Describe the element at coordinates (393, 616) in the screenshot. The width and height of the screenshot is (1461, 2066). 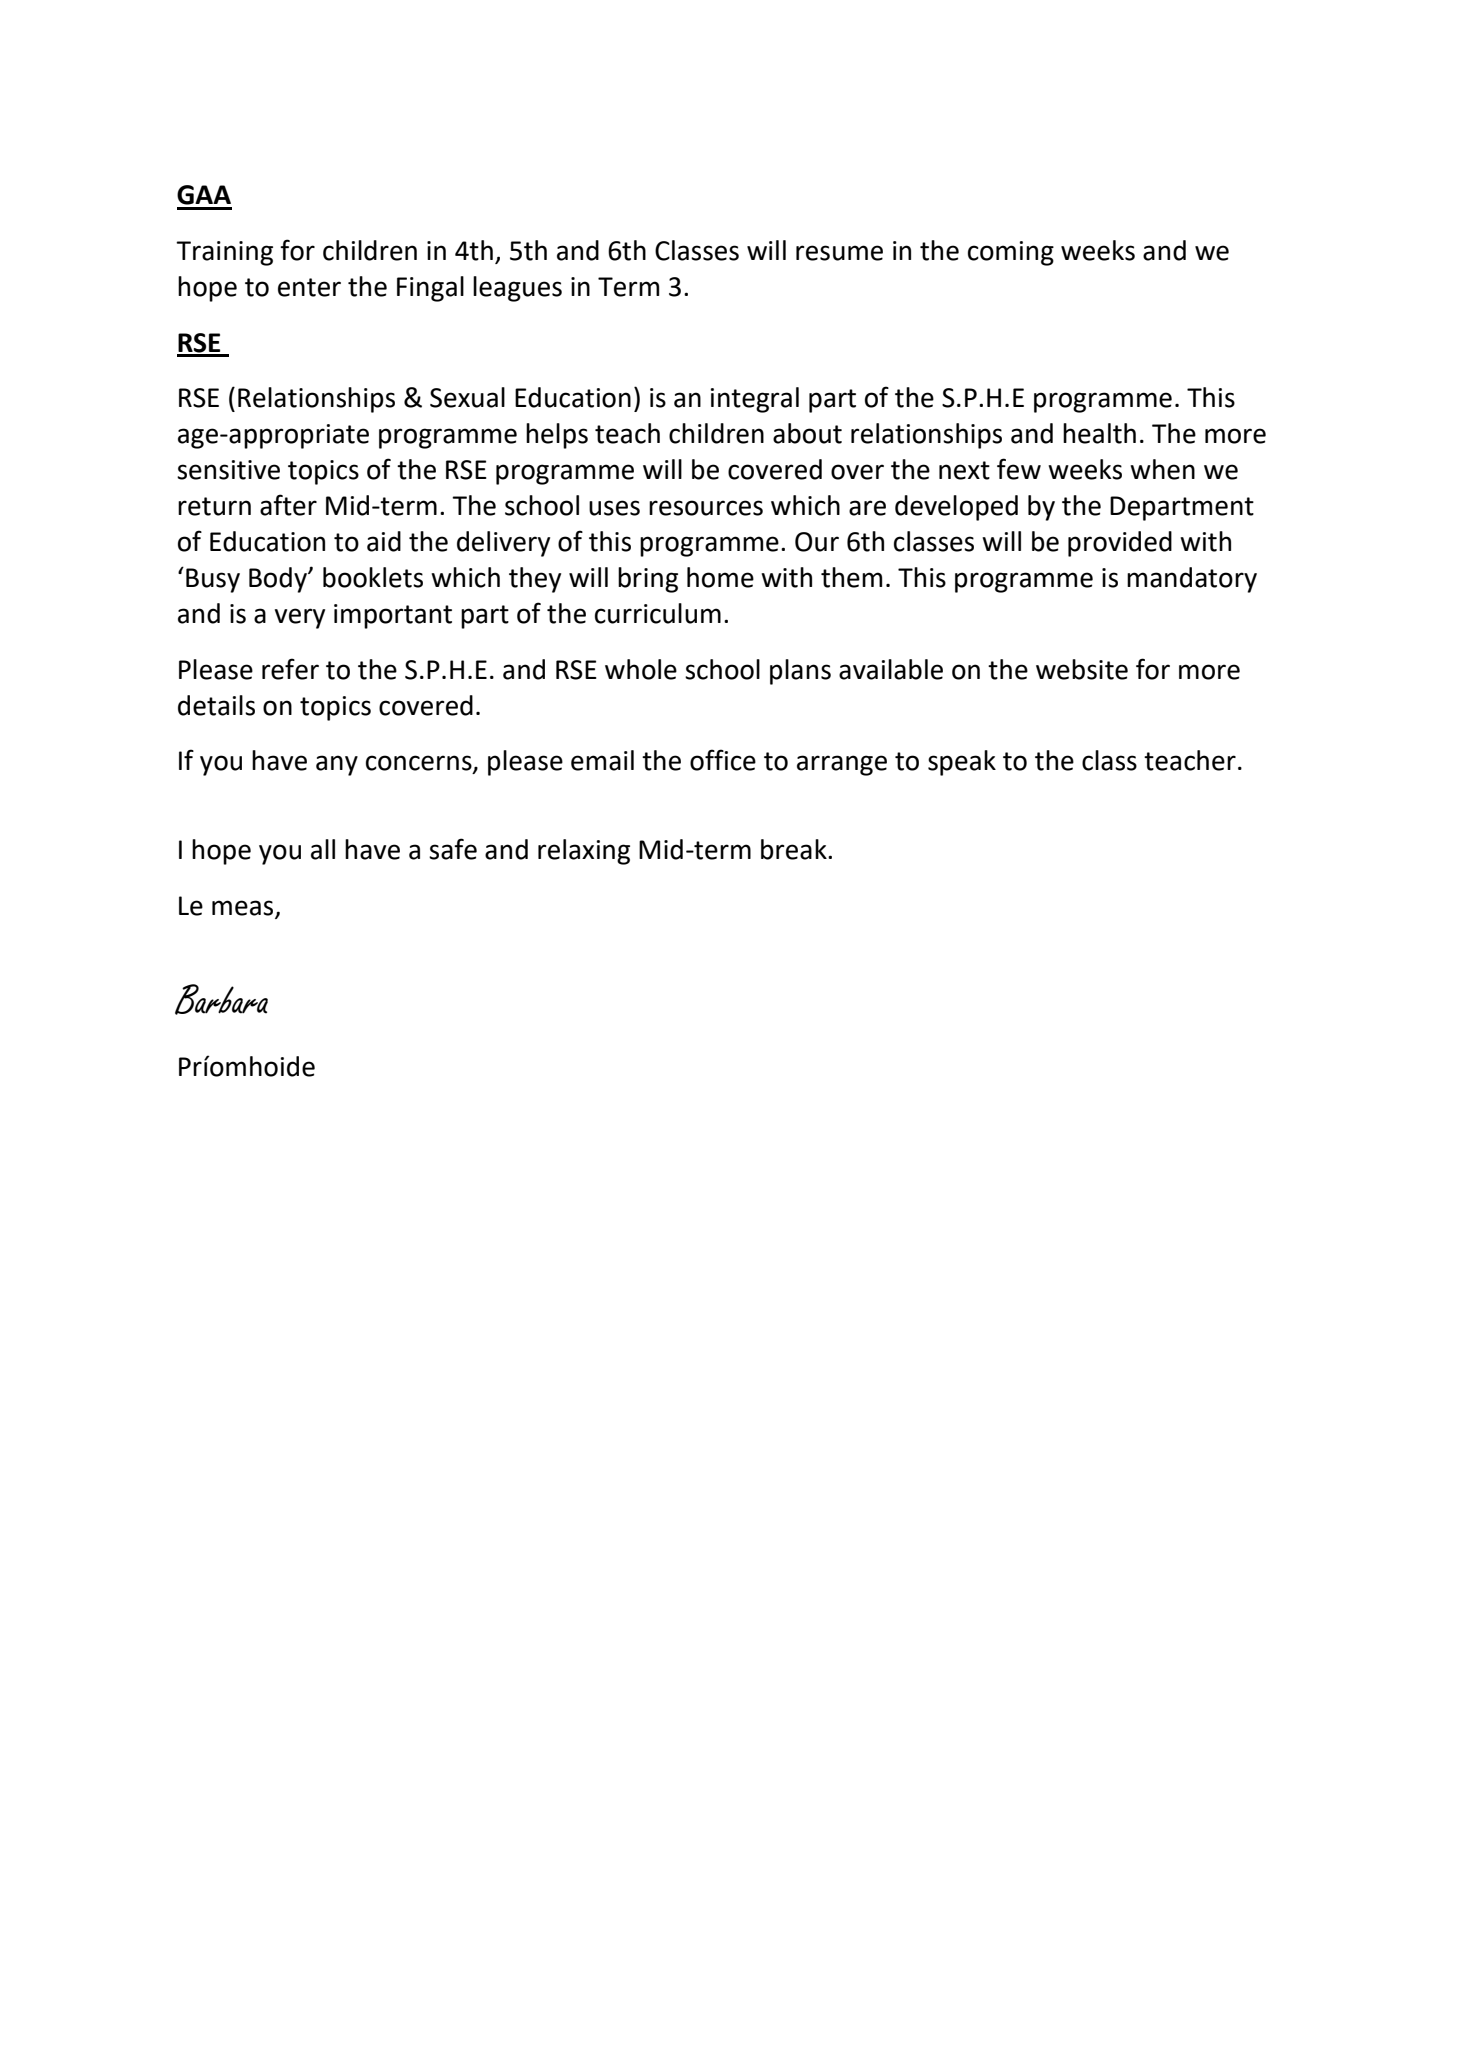
I see `important` at that location.
